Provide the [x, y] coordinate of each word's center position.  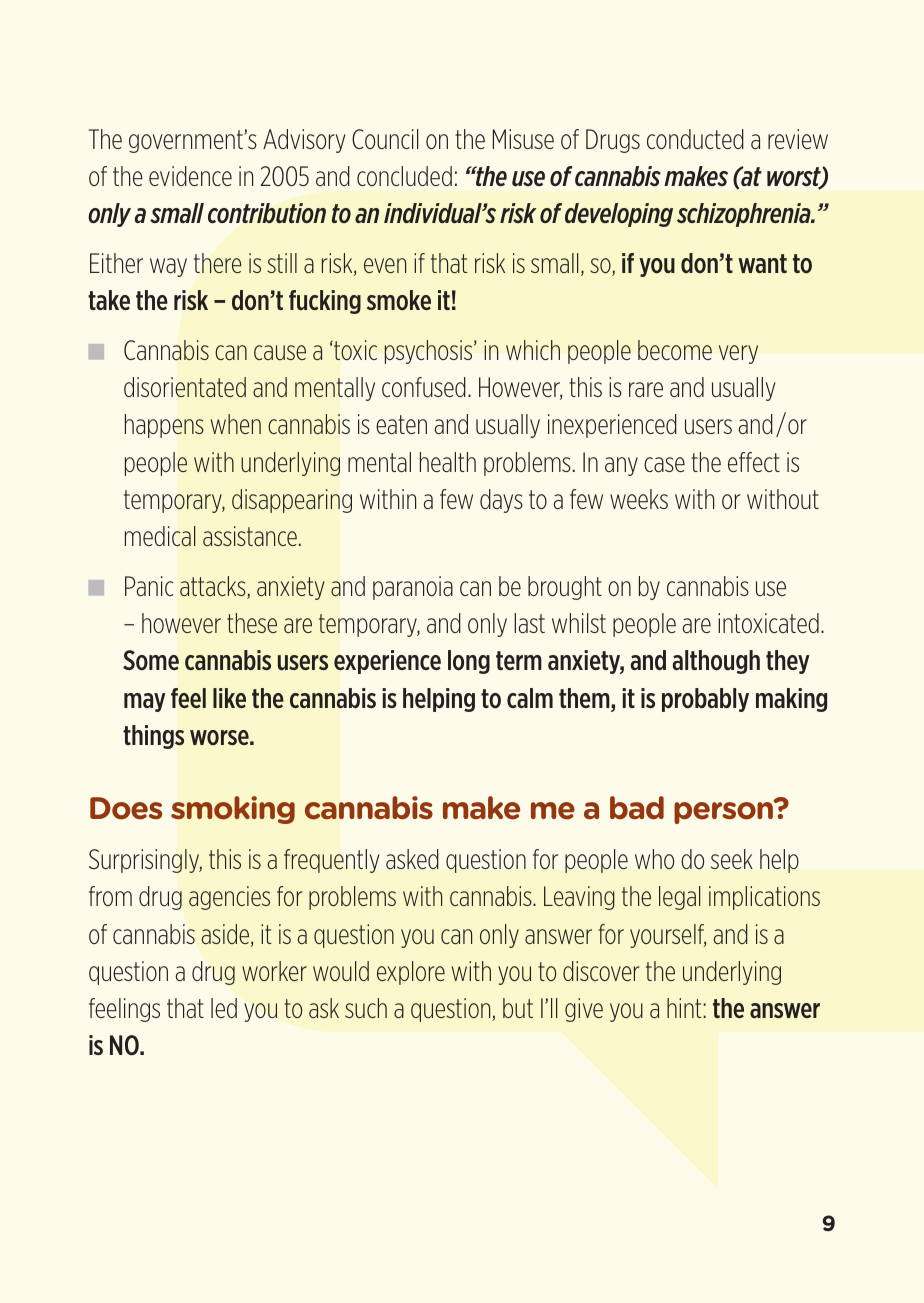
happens [164, 426]
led [224, 1008]
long [469, 662]
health [448, 462]
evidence [190, 176]
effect [754, 462]
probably [705, 700]
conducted [695, 139]
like [229, 698]
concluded [404, 176]
